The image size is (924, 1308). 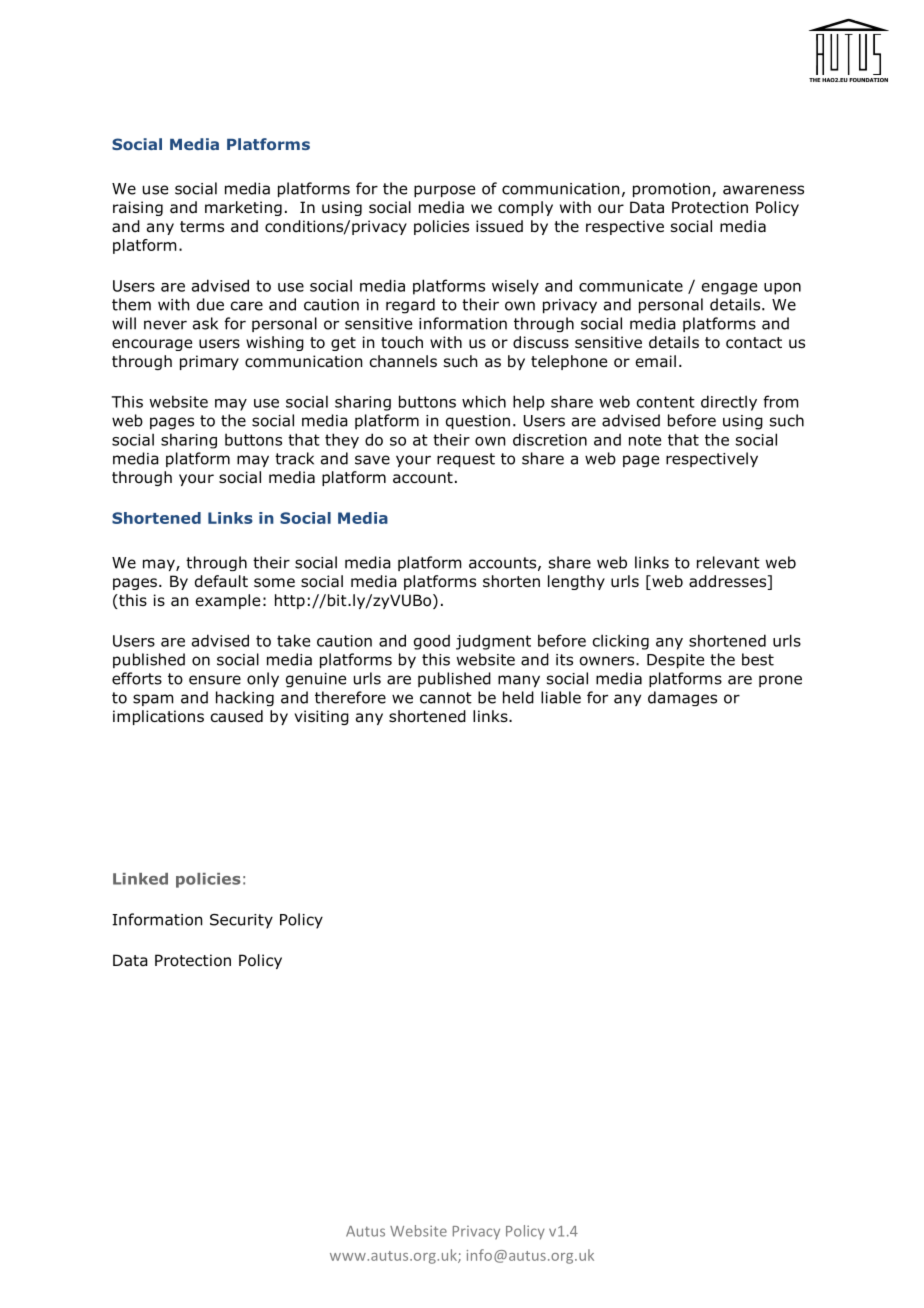 I want to click on primary, so click(x=209, y=362).
